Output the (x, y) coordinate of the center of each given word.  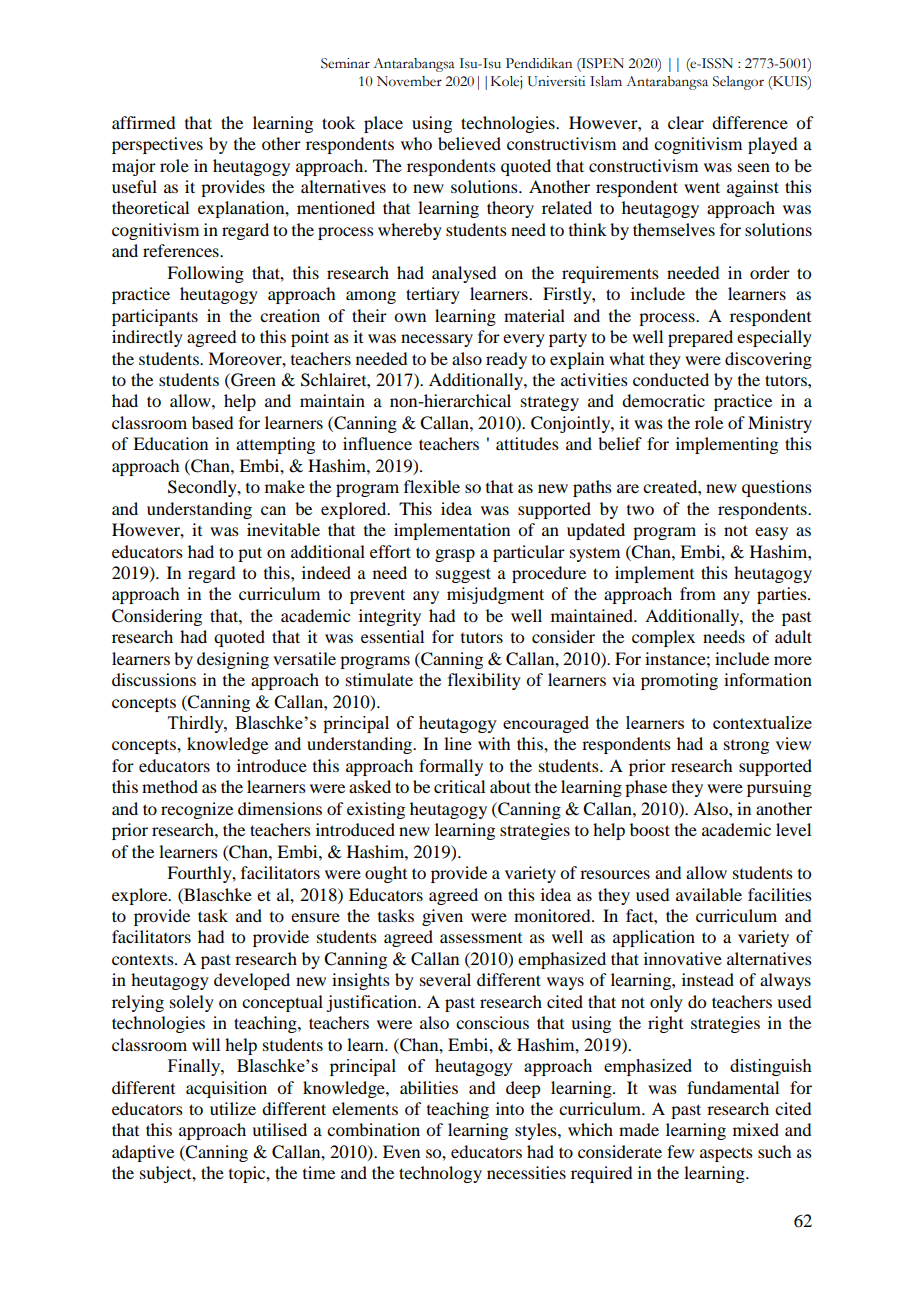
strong (746, 747)
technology (440, 1174)
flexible (432, 486)
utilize (233, 1108)
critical (459, 786)
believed (469, 143)
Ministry (780, 424)
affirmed (143, 122)
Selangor (738, 83)
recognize (197, 810)
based (212, 422)
